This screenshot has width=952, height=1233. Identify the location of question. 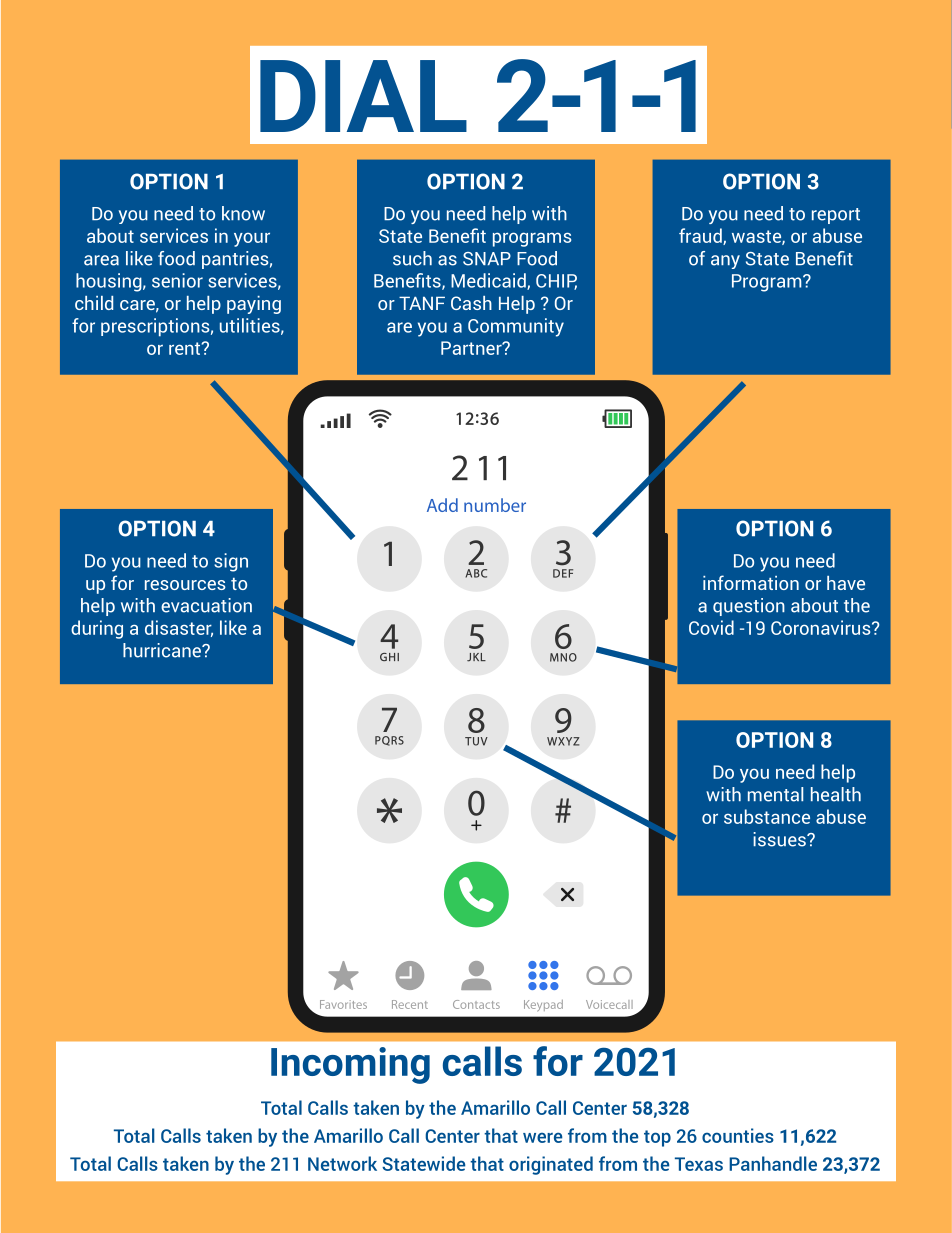
(749, 607).
